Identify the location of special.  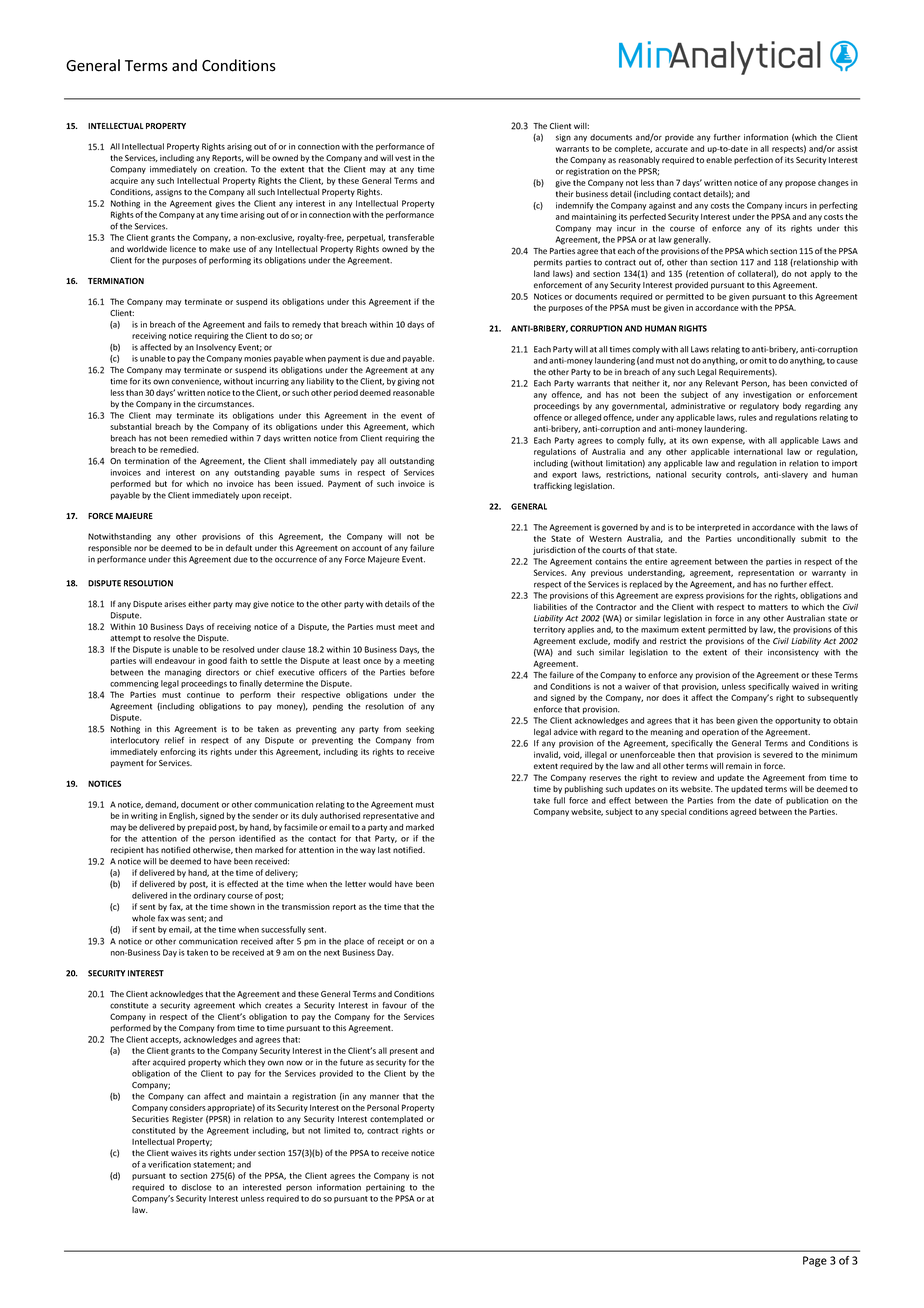
(673, 812).
